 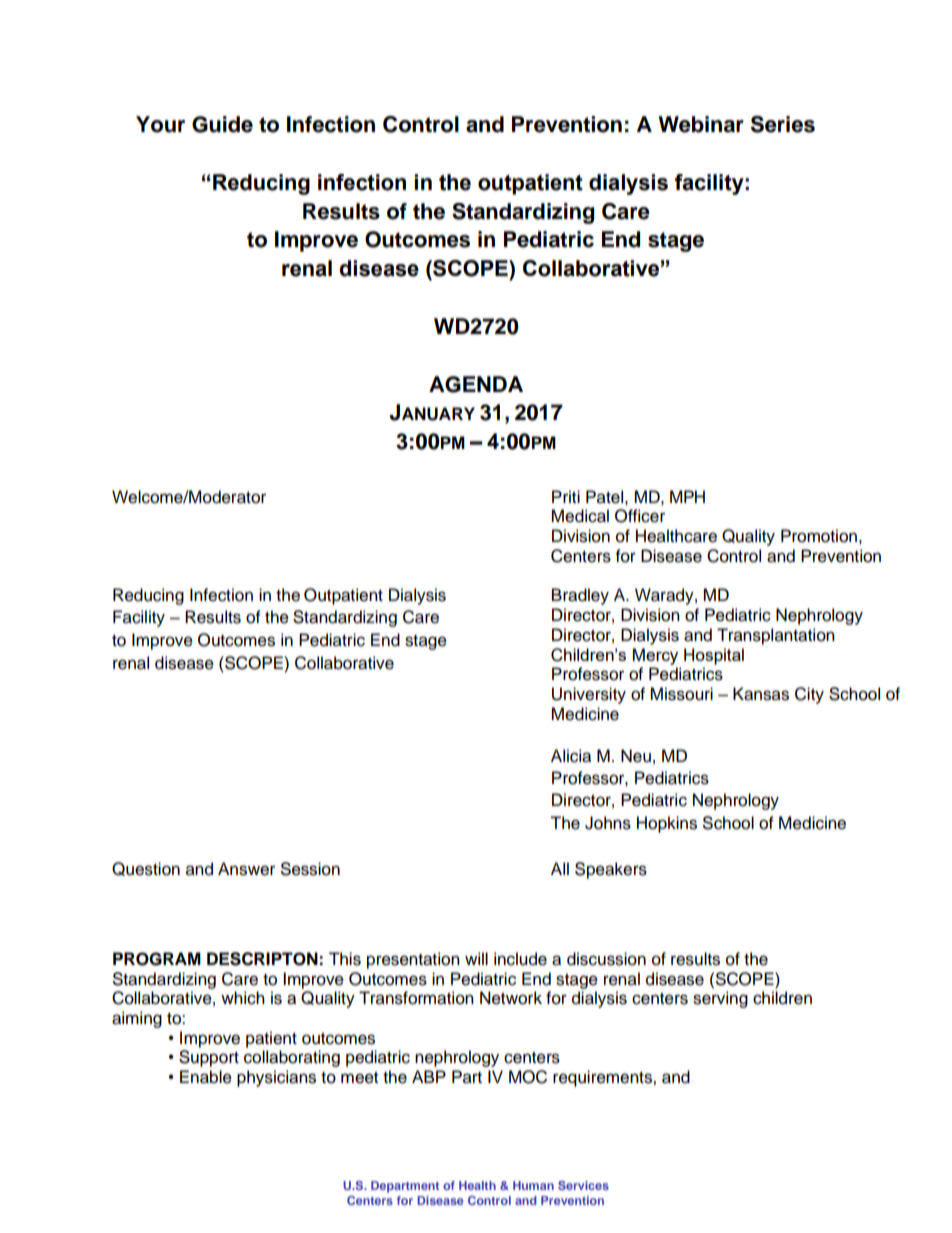 I want to click on serving, so click(x=720, y=999).
